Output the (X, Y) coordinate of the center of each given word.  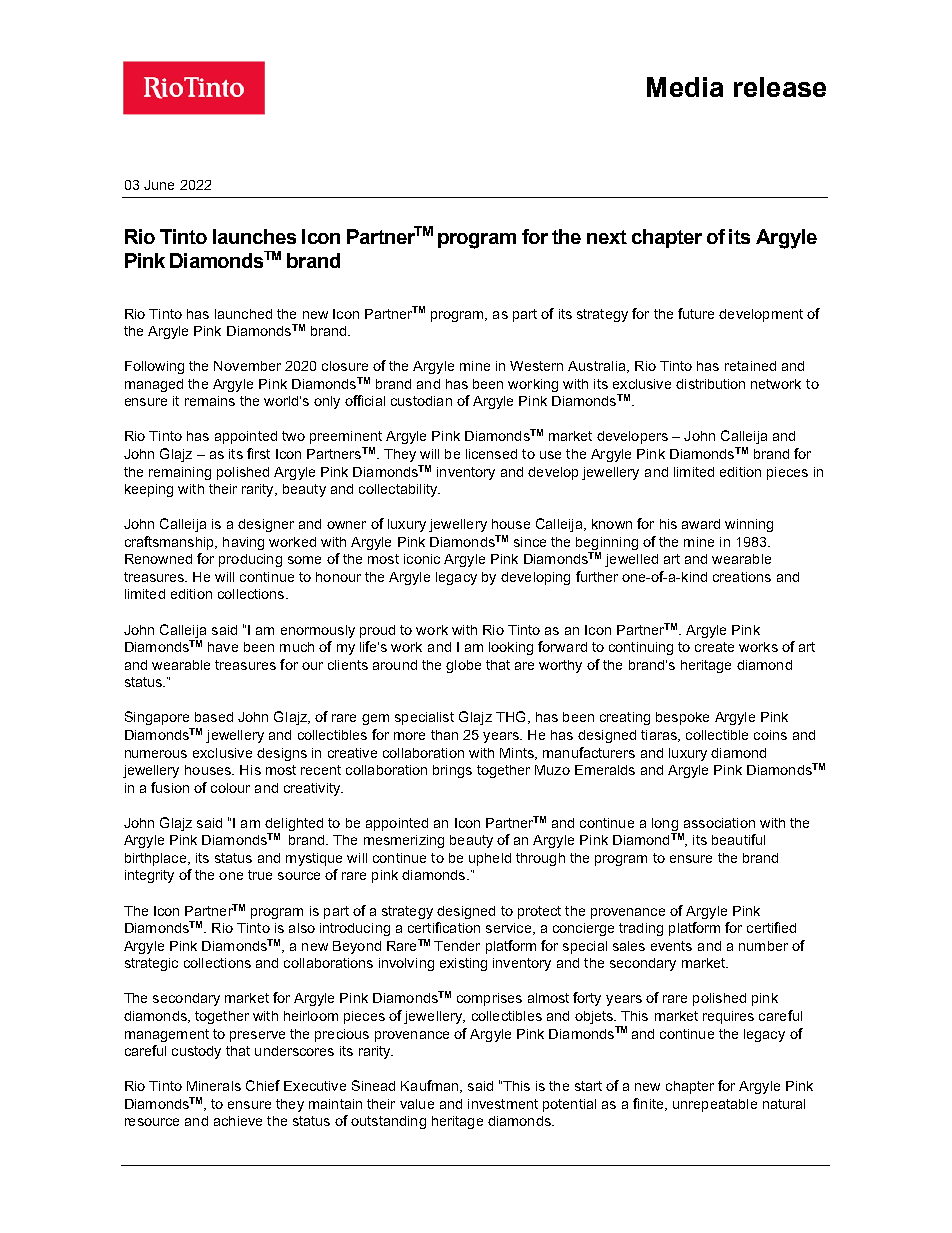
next (607, 237)
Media (685, 87)
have (223, 647)
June (159, 185)
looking (511, 648)
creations (742, 577)
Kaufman (431, 1086)
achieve (238, 1121)
